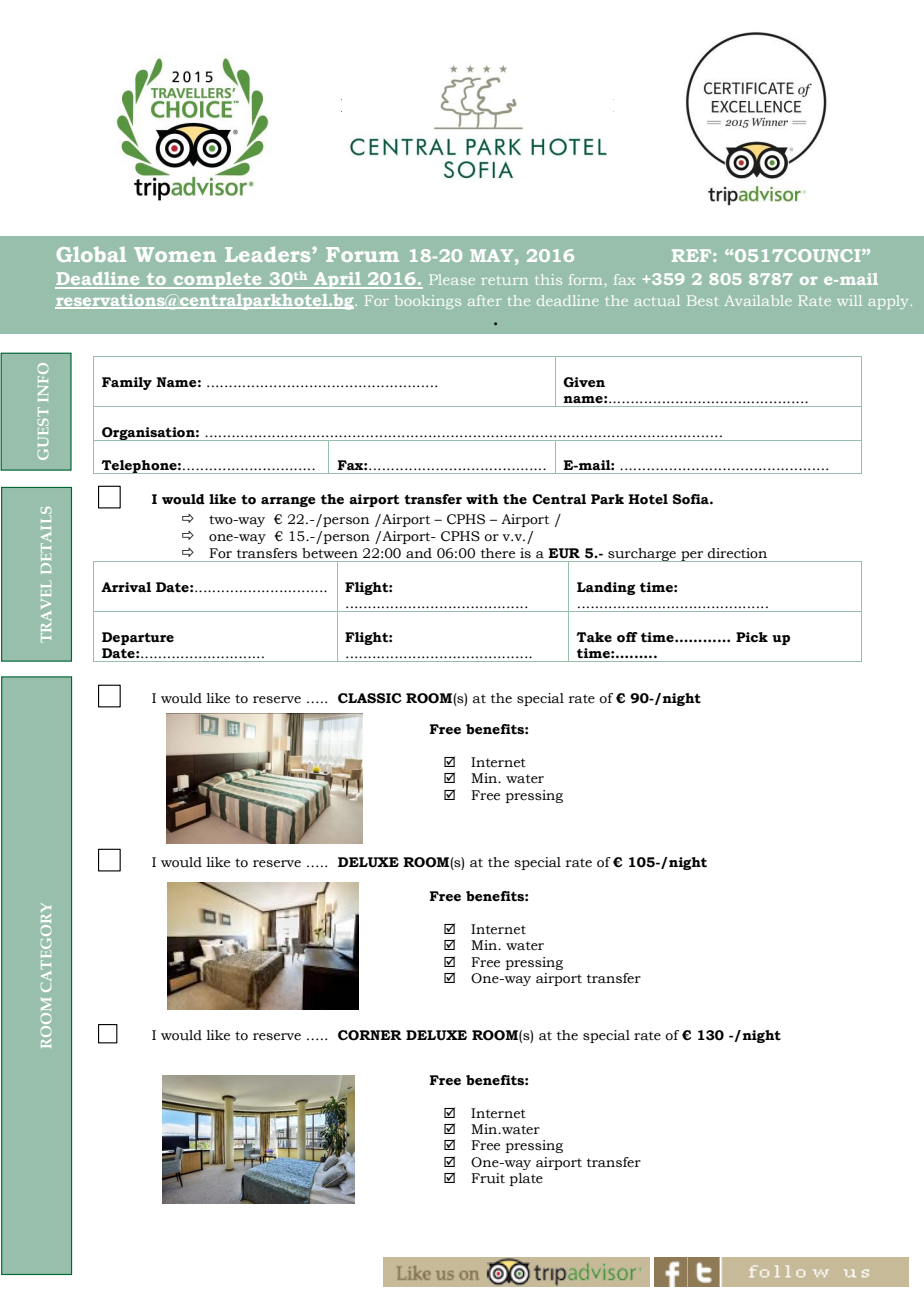  What do you see at coordinates (370, 698) in the document?
I see `CLASSIC` at bounding box center [370, 698].
